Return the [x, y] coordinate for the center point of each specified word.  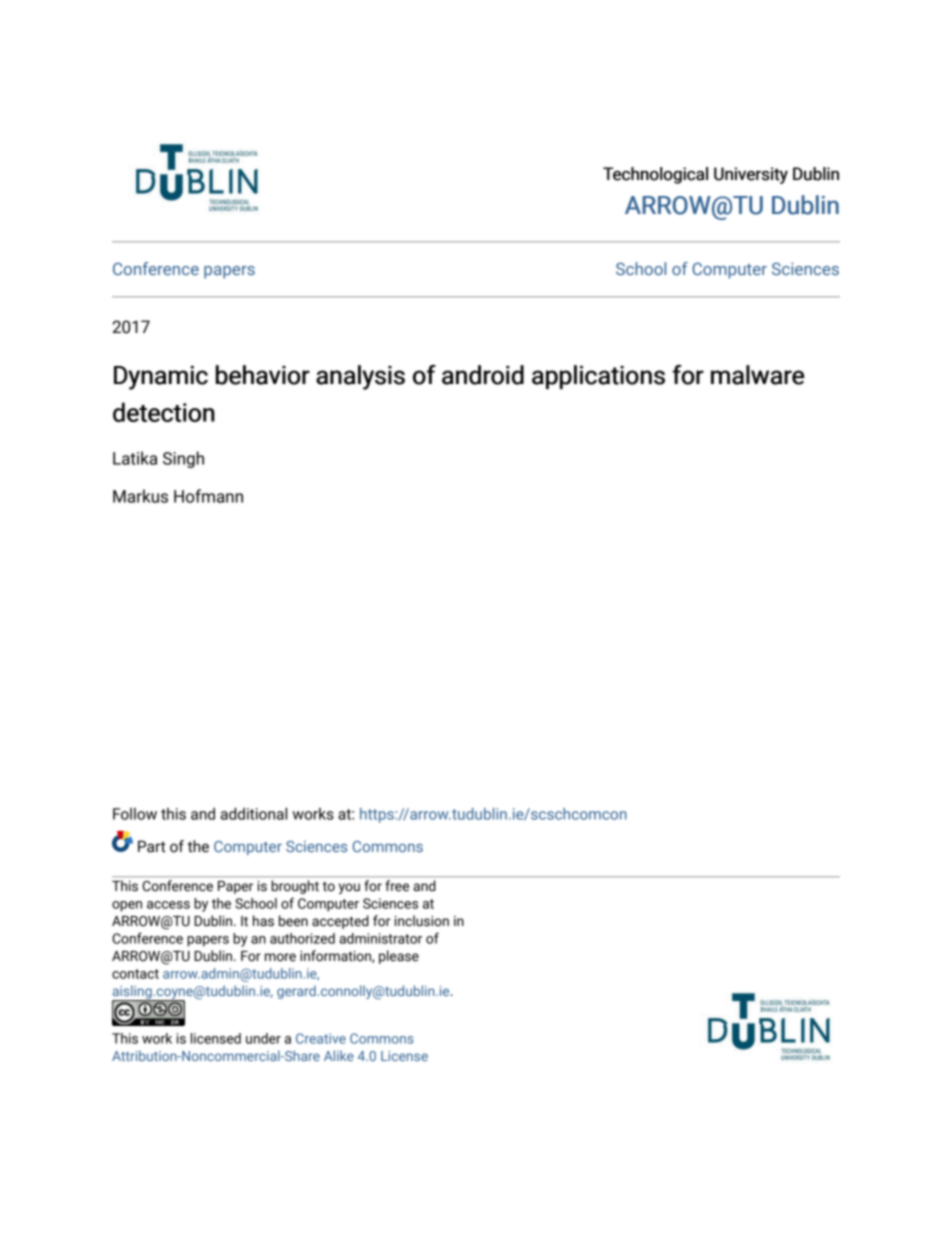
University [751, 175]
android [483, 375]
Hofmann [208, 496]
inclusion [422, 921]
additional [254, 813]
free [397, 885]
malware [757, 375]
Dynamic [161, 377]
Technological [655, 175]
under [263, 1038]
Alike [339, 1055]
